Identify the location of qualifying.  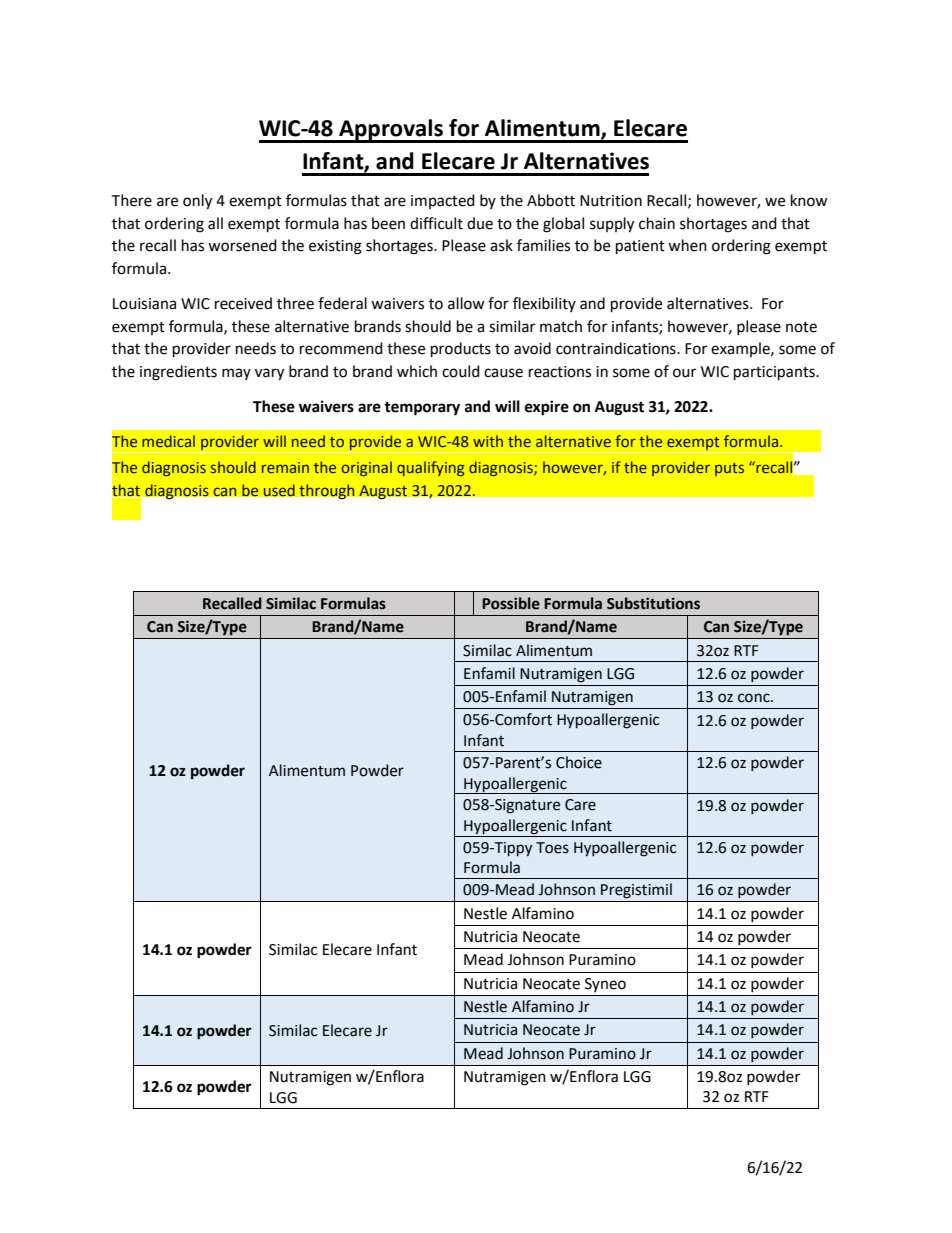
(431, 468).
